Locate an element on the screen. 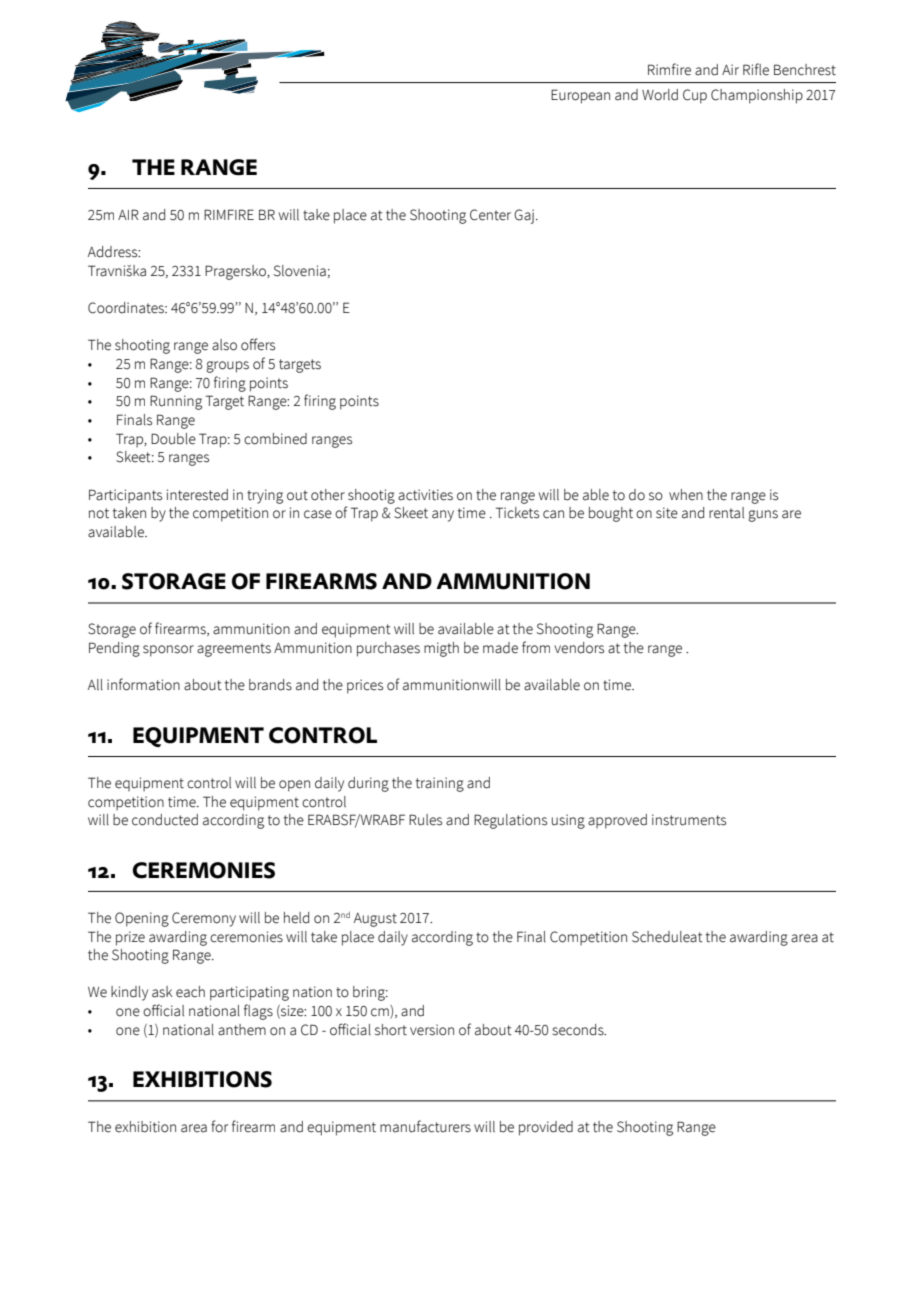 Image resolution: width=924 pixels, height=1308 pixels. Cup is located at coordinates (695, 96).
